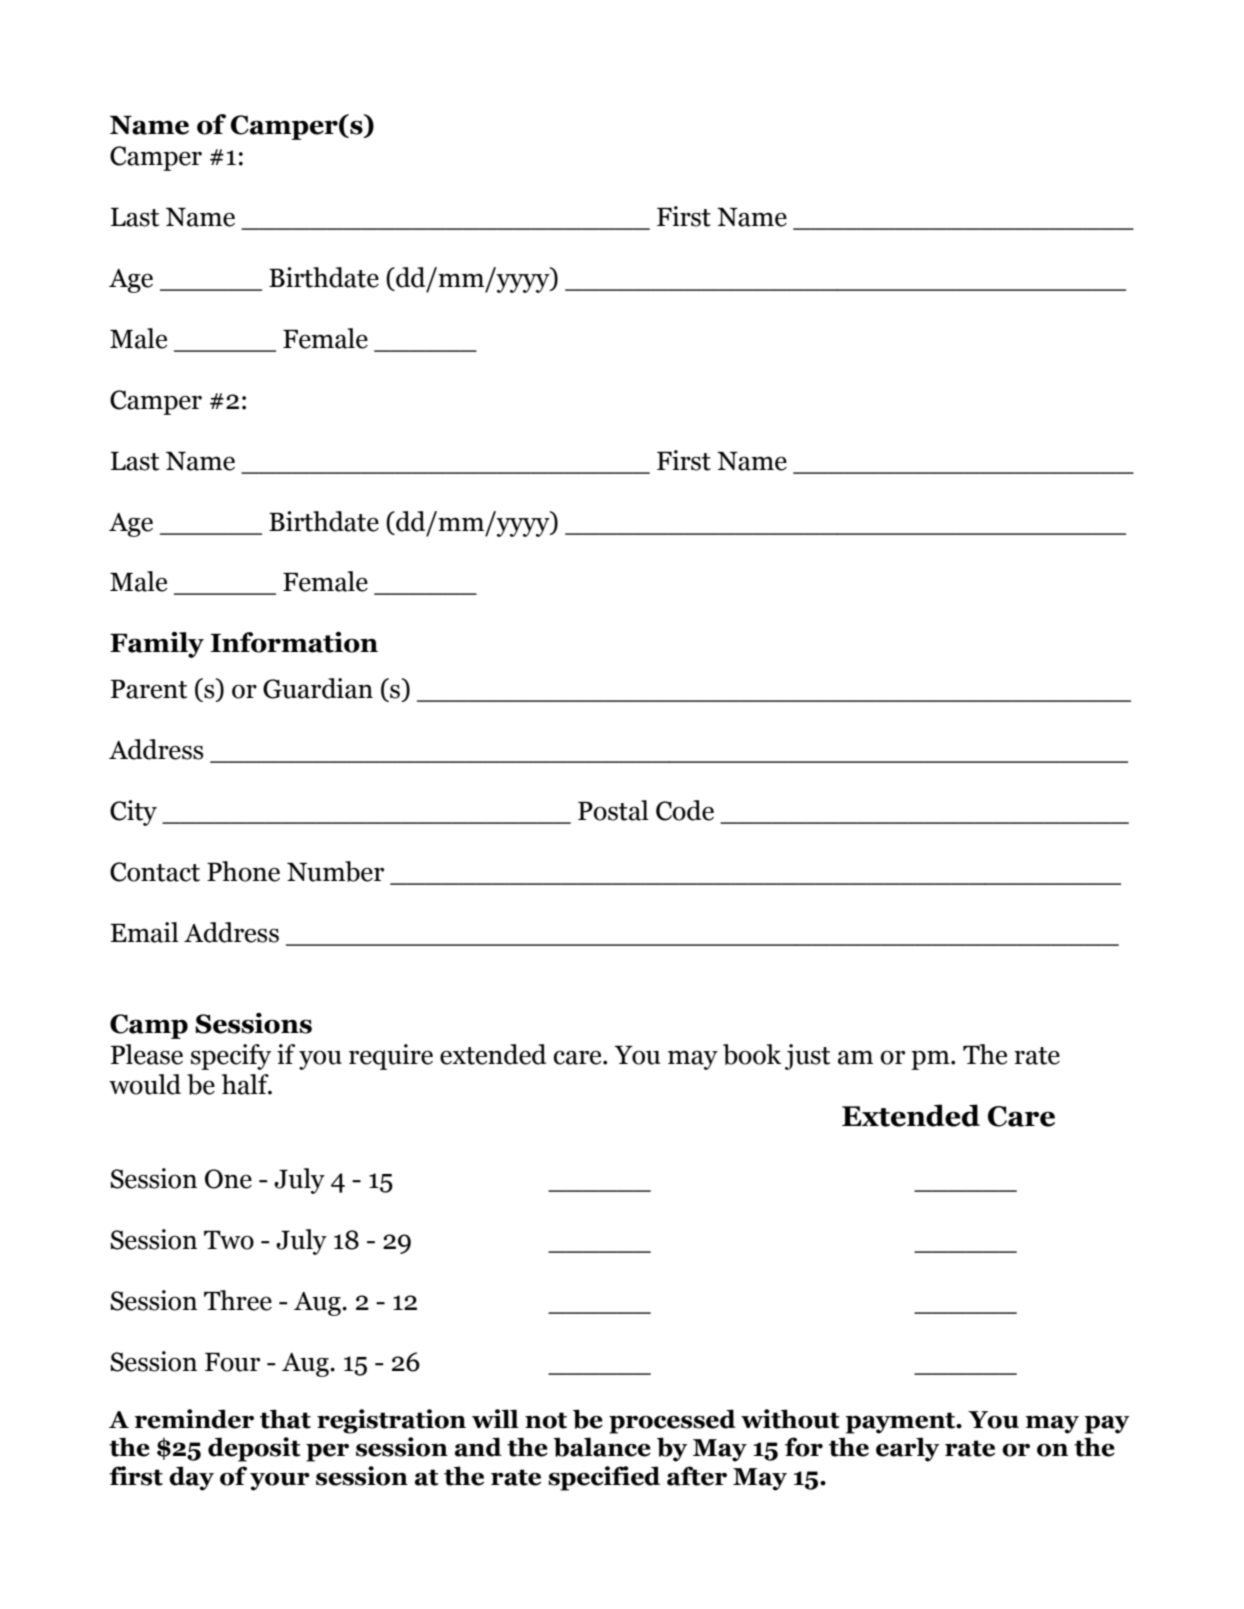 The image size is (1244, 1609). Describe the element at coordinates (335, 871) in the document. I see `Number` at that location.
